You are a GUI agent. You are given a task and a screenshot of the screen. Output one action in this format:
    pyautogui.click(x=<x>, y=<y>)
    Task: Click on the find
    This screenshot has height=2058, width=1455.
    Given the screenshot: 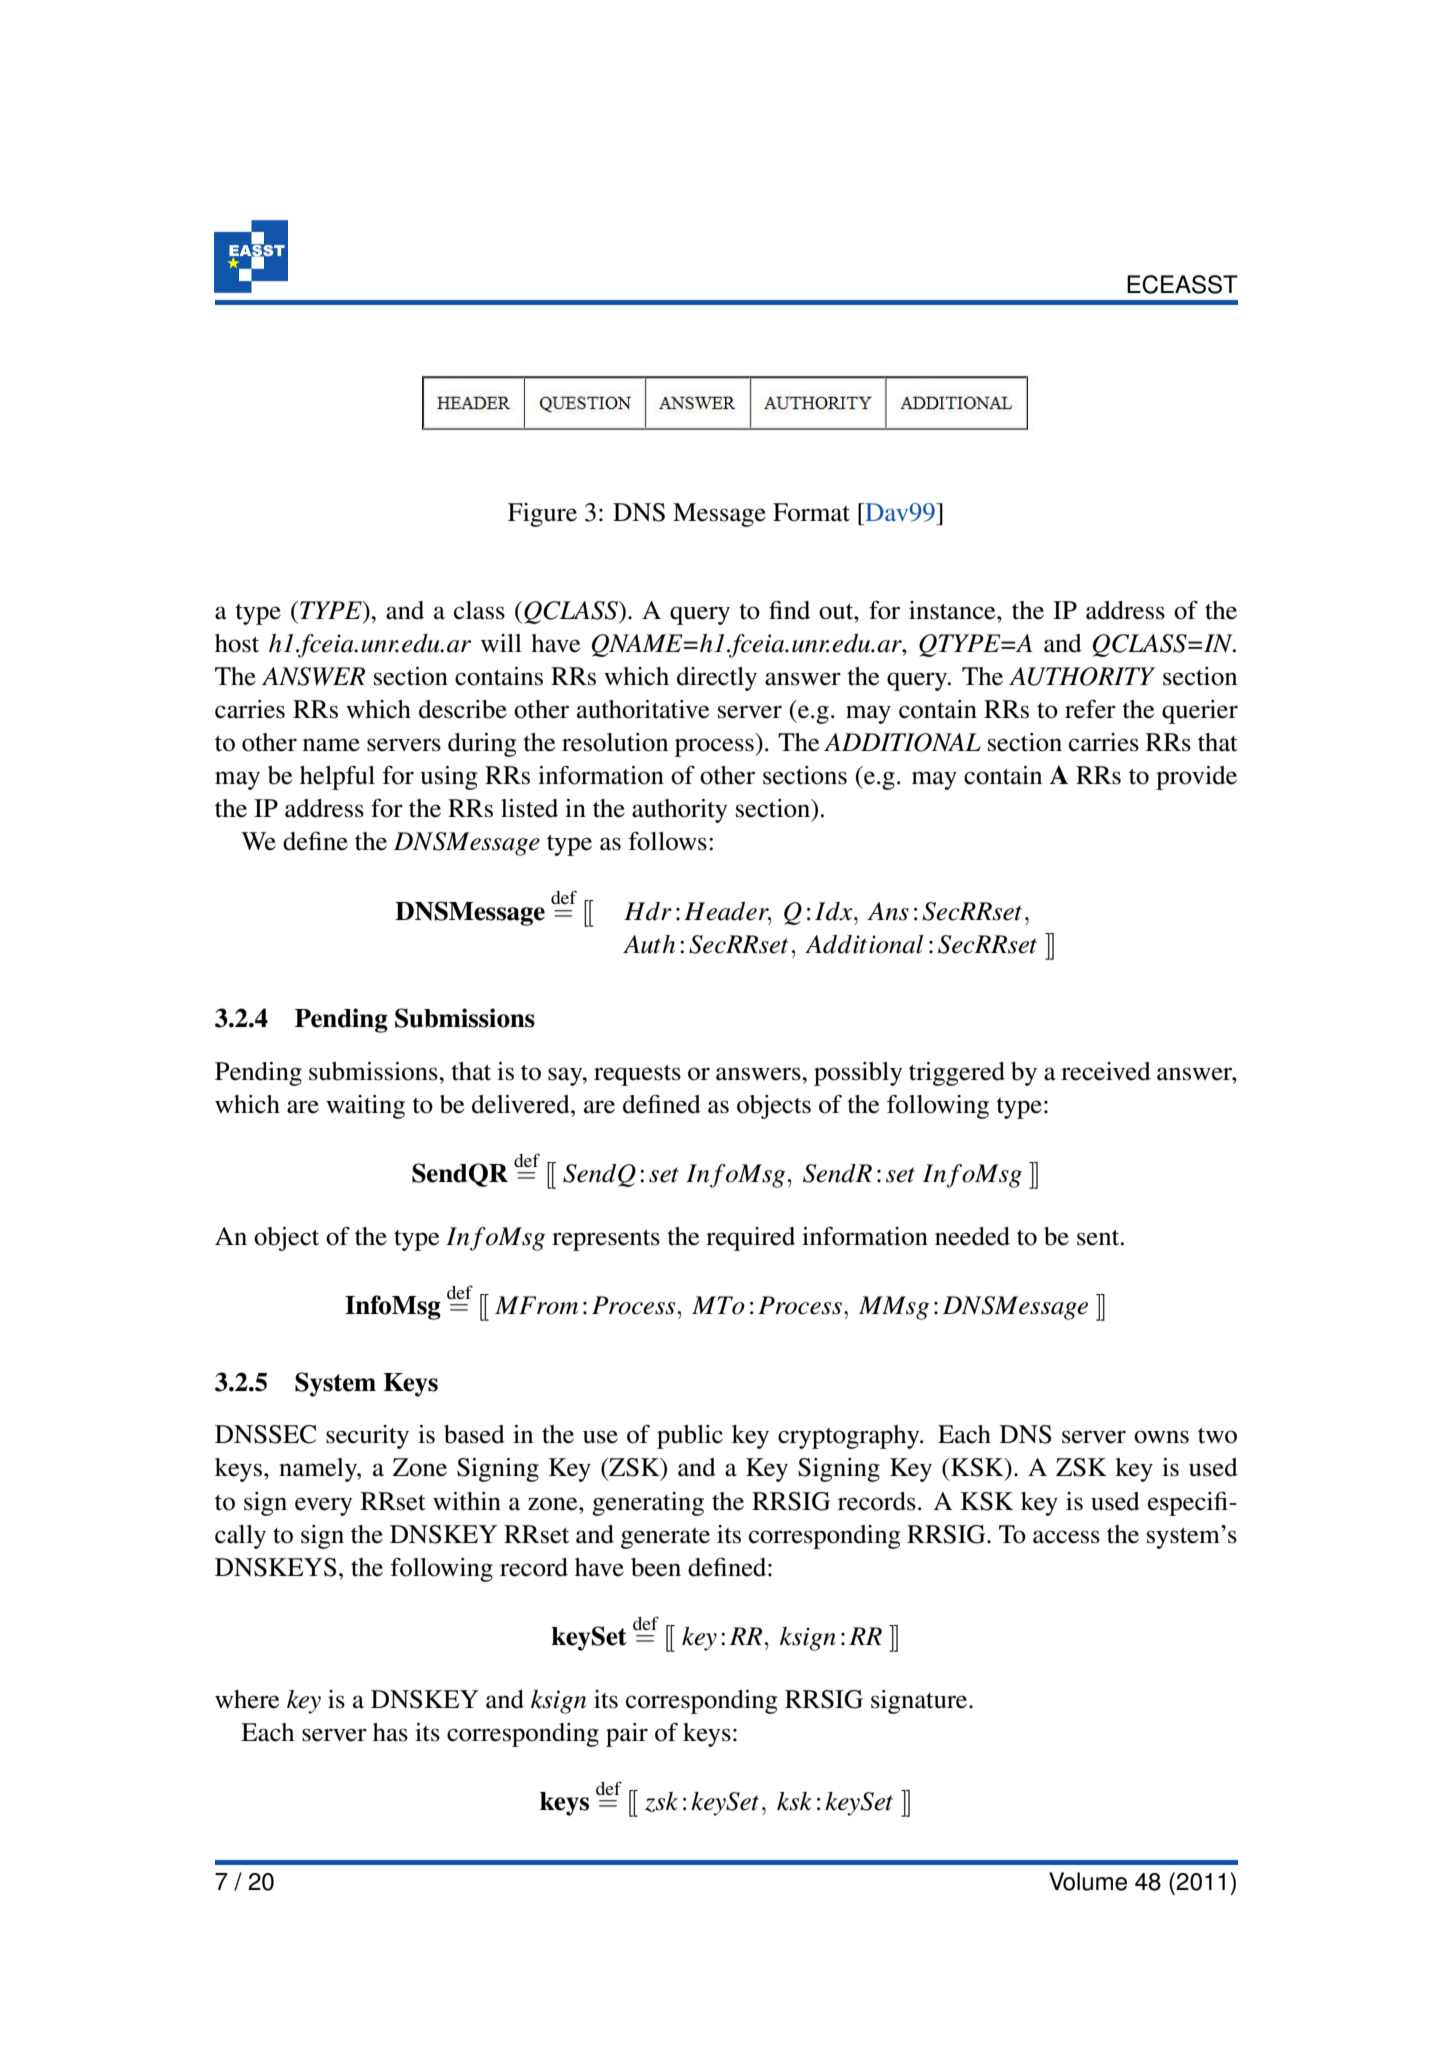 What is the action you would take?
    pyautogui.click(x=789, y=610)
